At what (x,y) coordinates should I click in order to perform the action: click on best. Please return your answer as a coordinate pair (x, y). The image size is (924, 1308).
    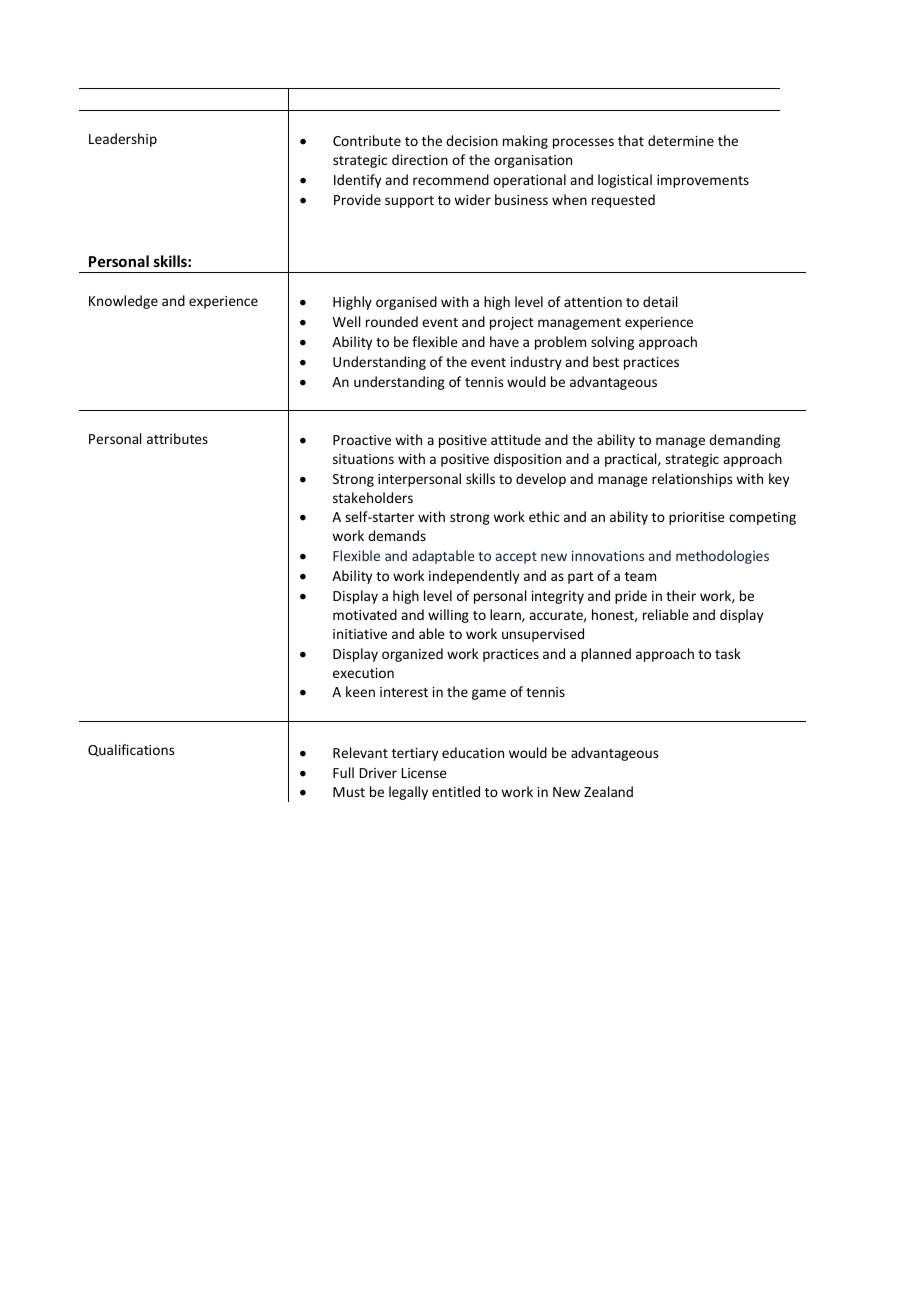
    Looking at the image, I should click on (606, 361).
